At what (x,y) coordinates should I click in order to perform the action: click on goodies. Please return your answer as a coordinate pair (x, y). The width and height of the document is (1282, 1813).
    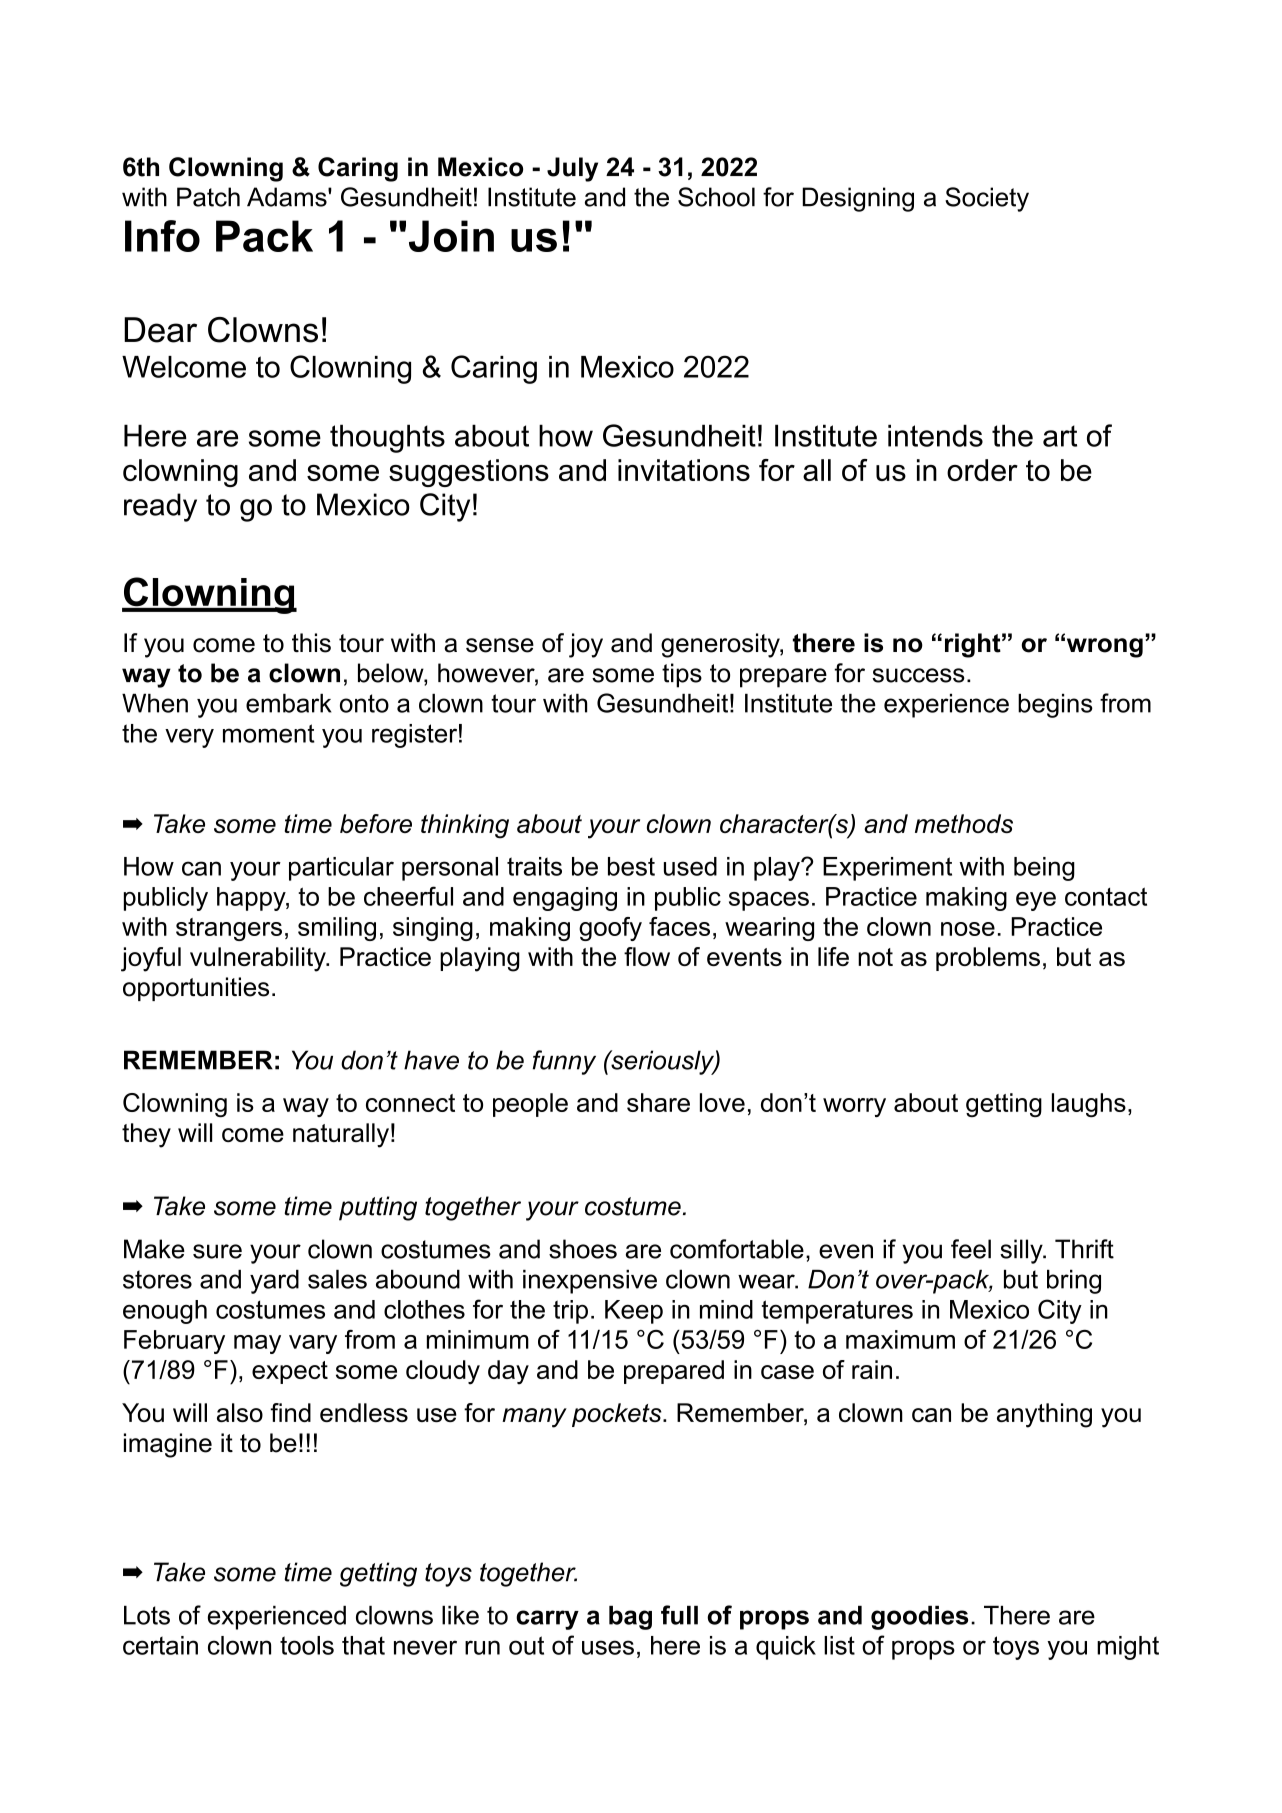
    Looking at the image, I should click on (919, 1618).
